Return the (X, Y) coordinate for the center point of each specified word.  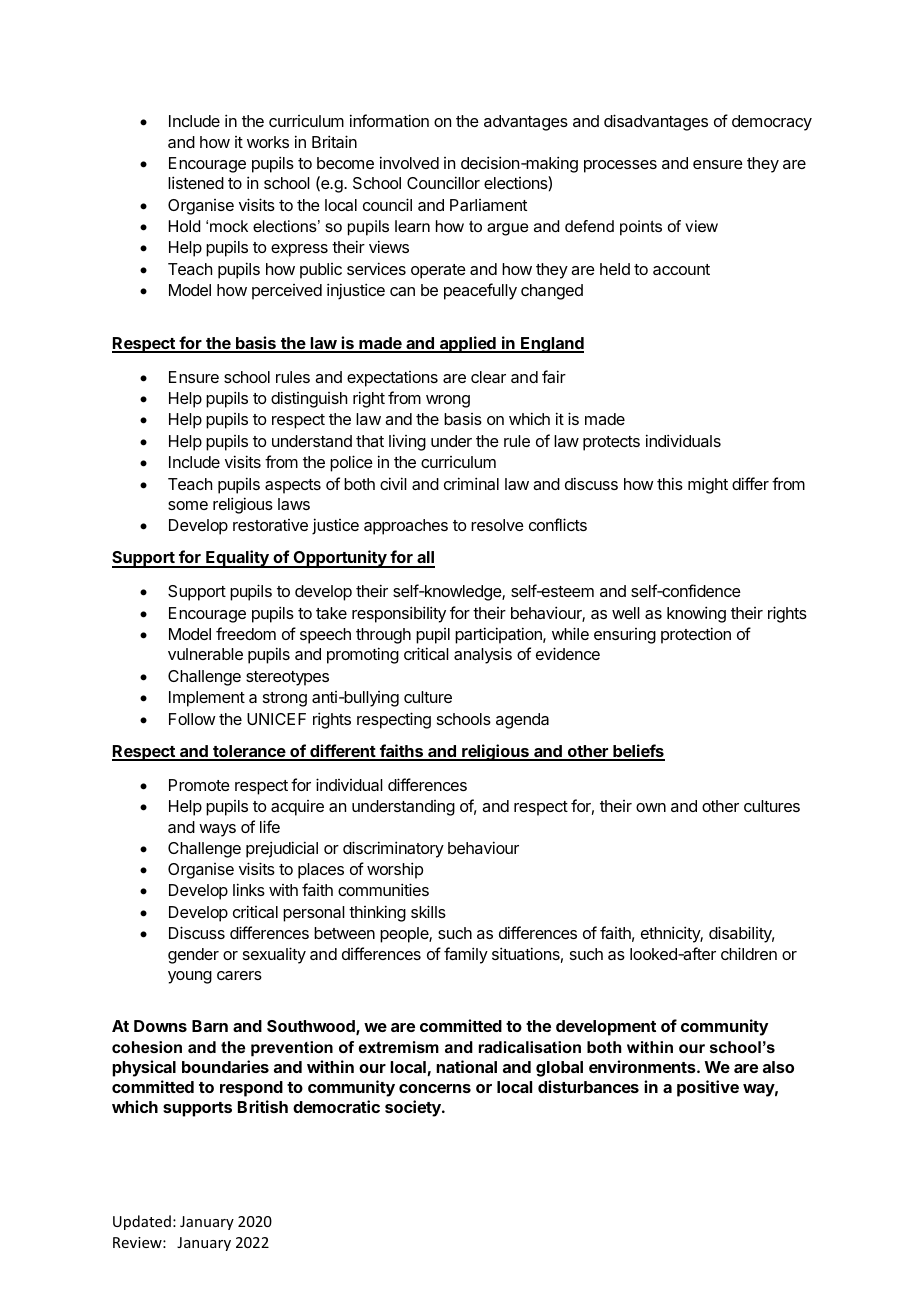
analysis (483, 655)
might (708, 485)
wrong (448, 401)
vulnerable (205, 654)
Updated (142, 1222)
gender (193, 956)
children (749, 953)
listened (196, 182)
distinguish (309, 399)
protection (696, 635)
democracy (772, 123)
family (466, 955)
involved (409, 162)
